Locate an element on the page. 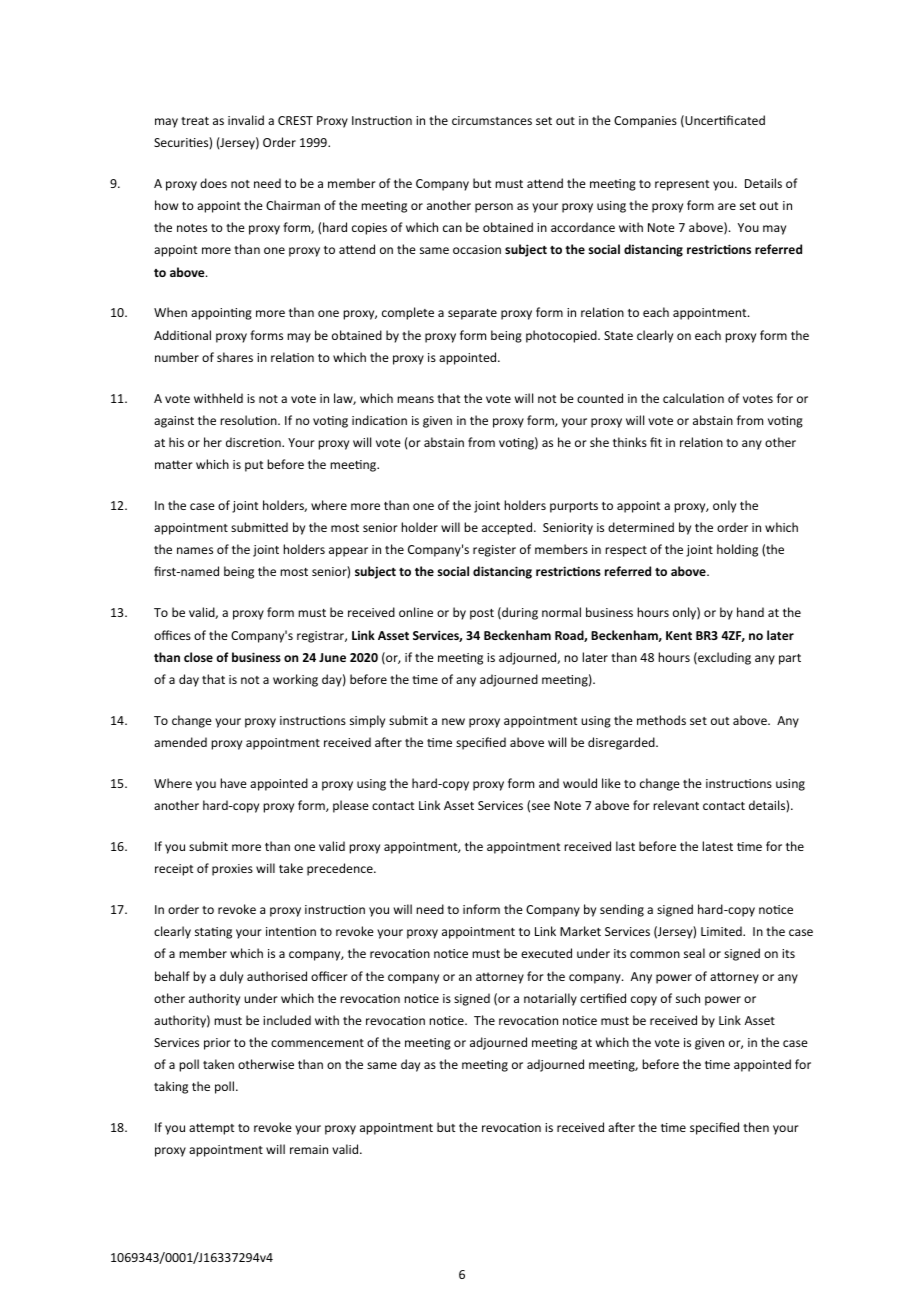 The height and width of the document is (1308, 924). separate is located at coordinates (472, 314).
